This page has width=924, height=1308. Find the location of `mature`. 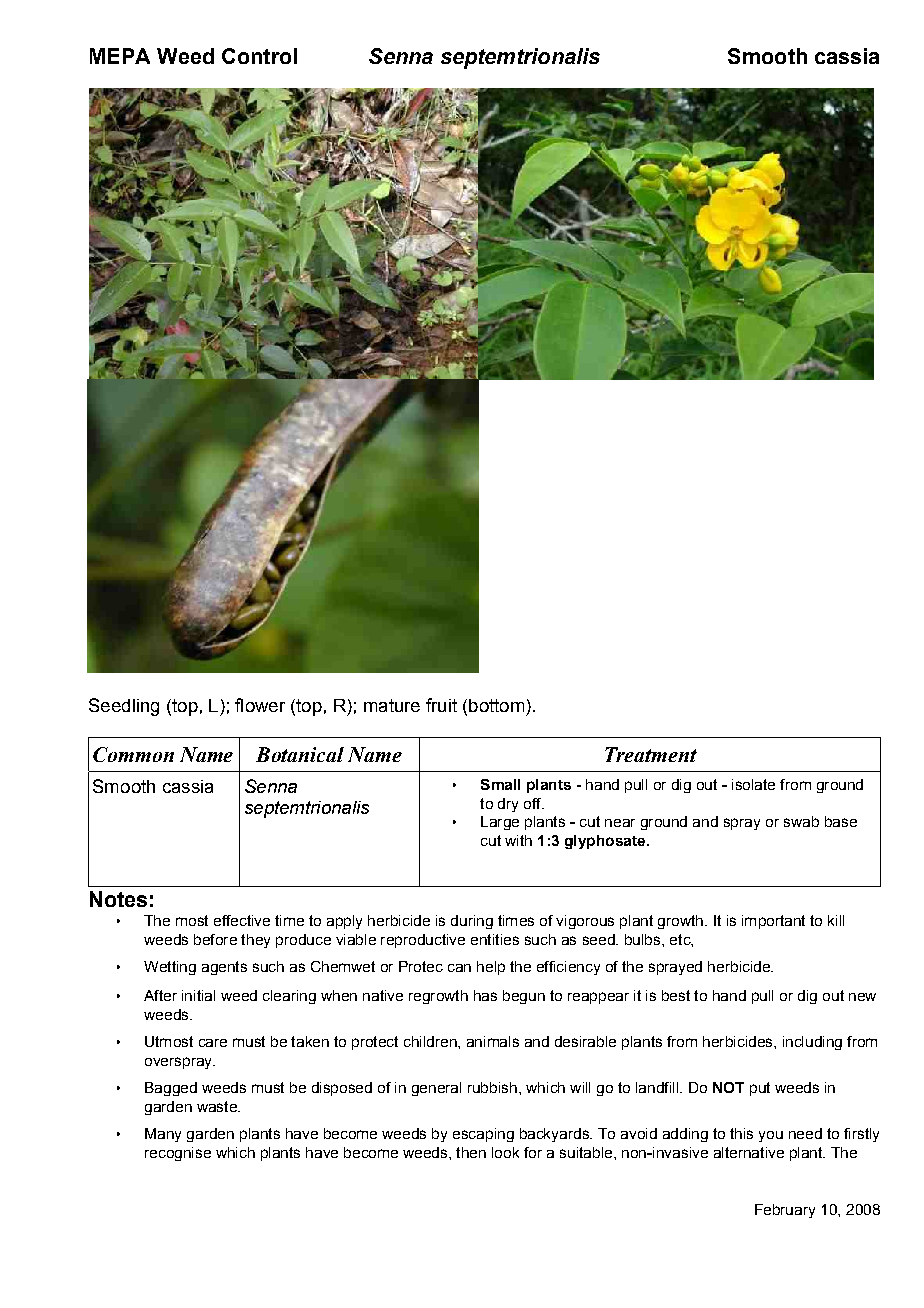

mature is located at coordinates (392, 705).
